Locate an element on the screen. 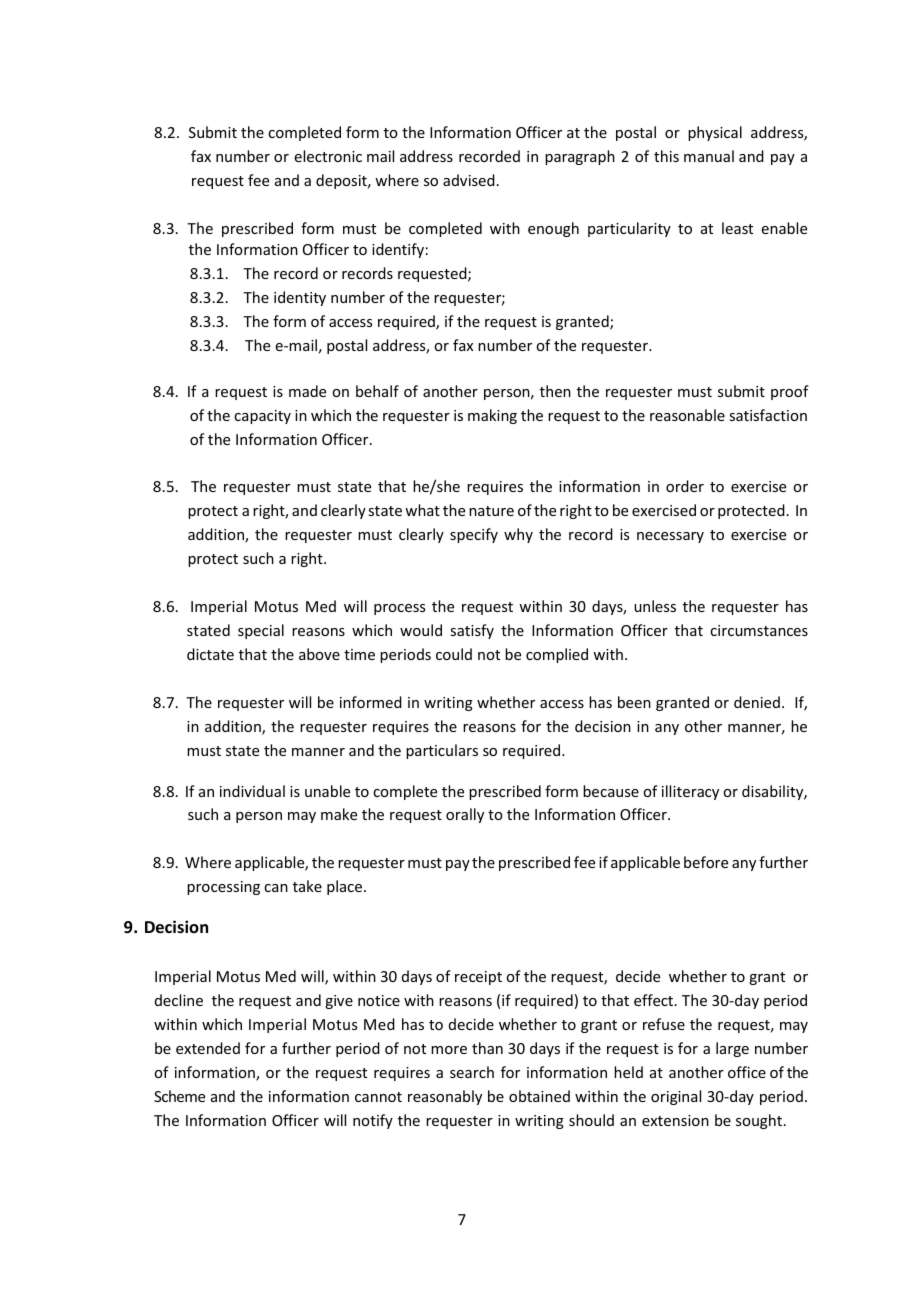  illiteracy is located at coordinates (690, 792).
